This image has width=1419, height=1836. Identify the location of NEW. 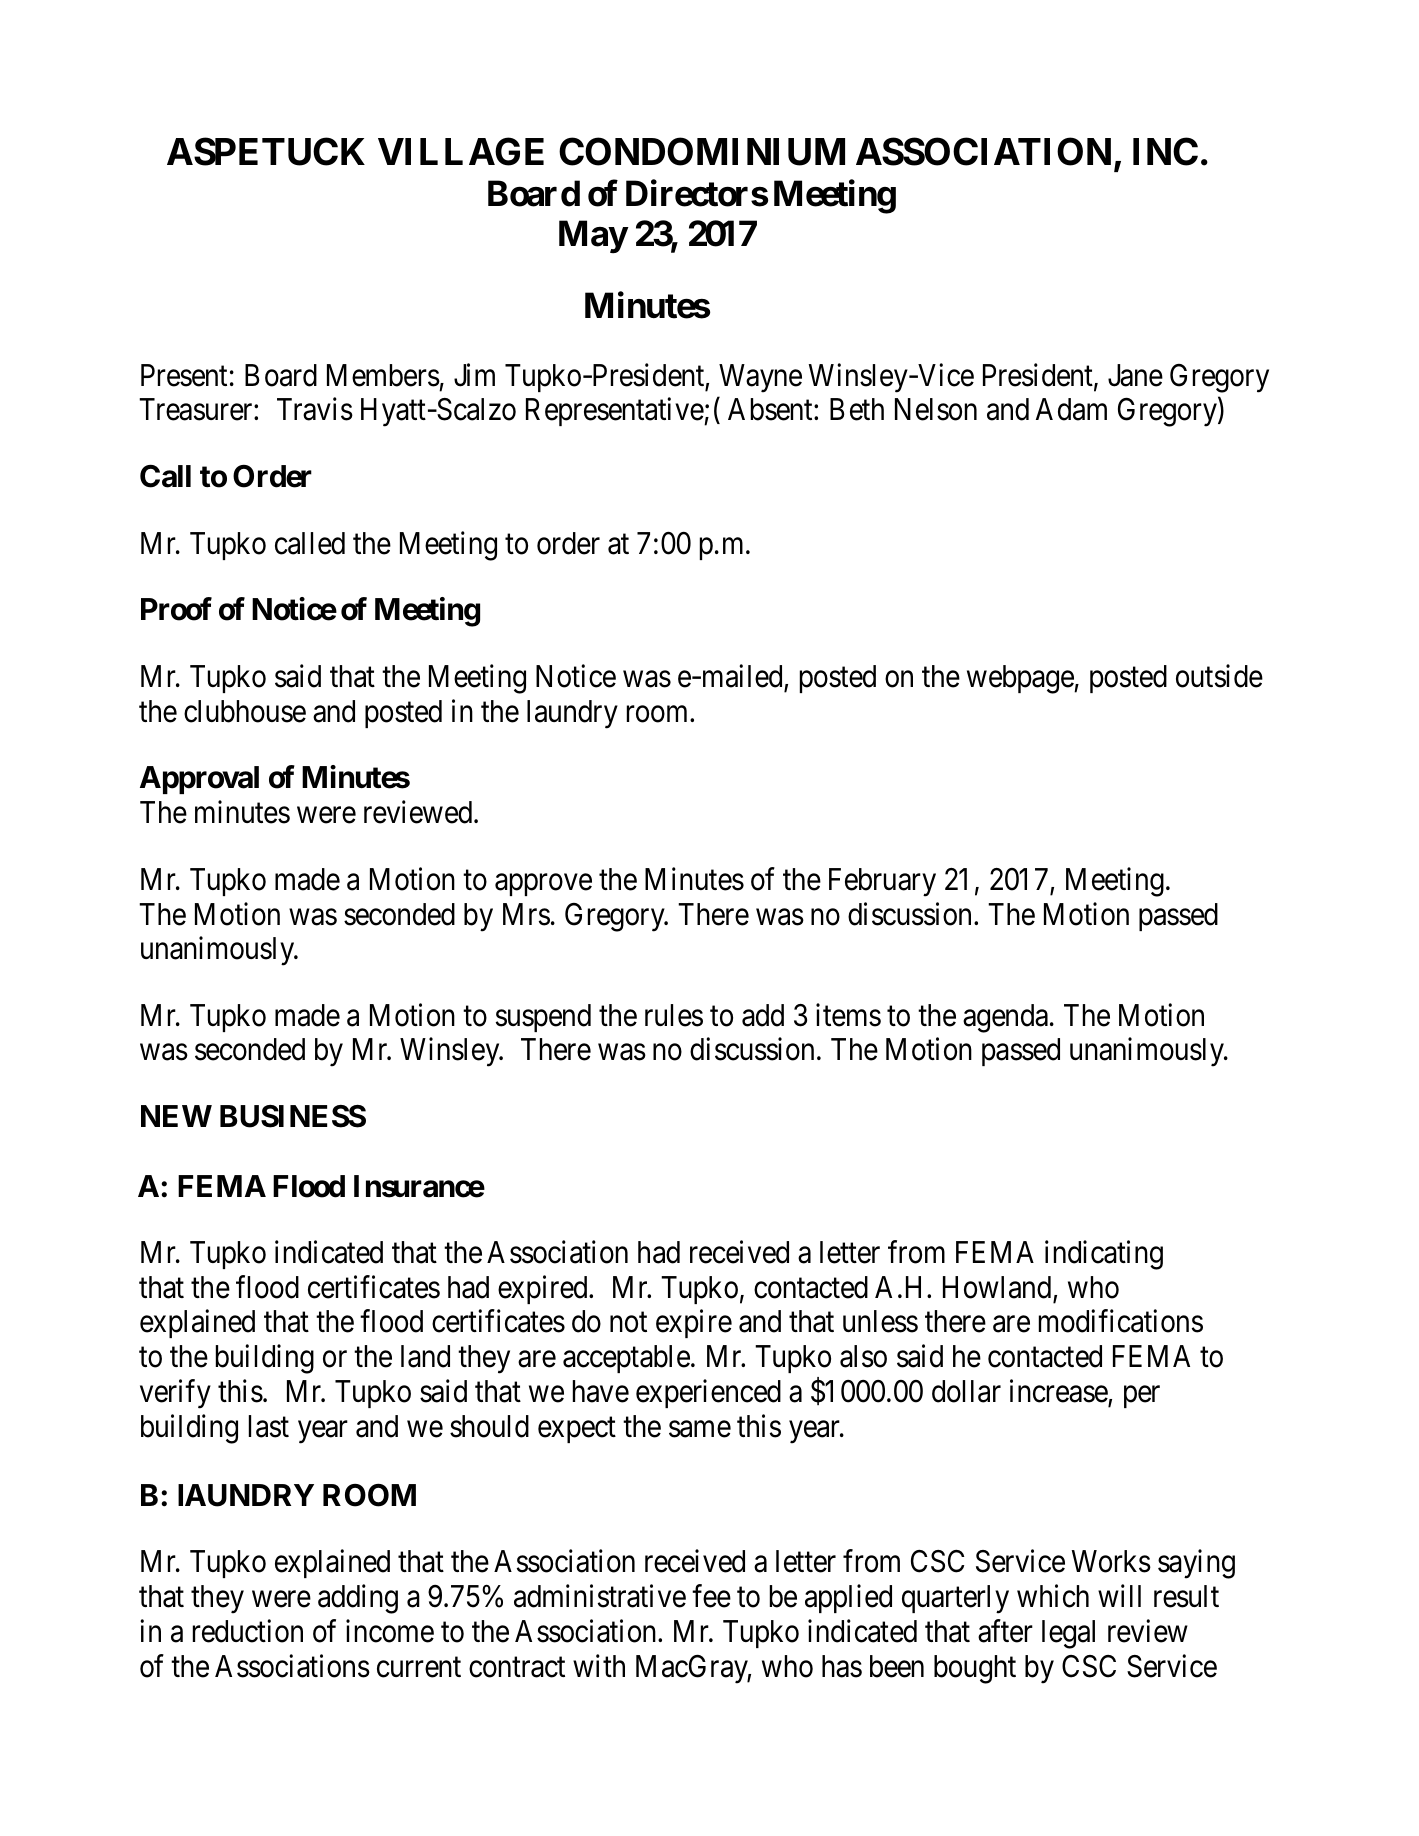
(176, 1116).
